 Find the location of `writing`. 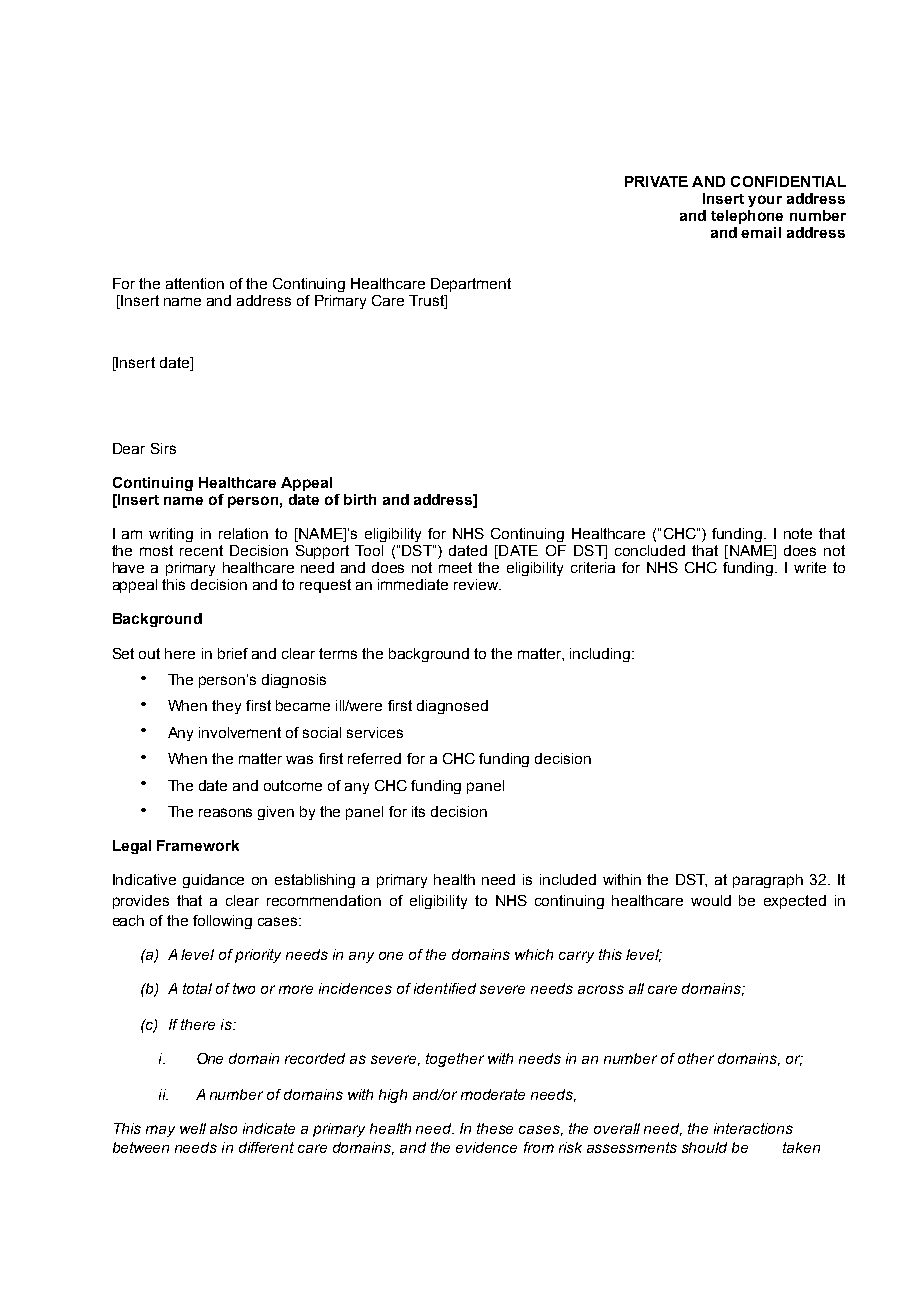

writing is located at coordinates (171, 535).
